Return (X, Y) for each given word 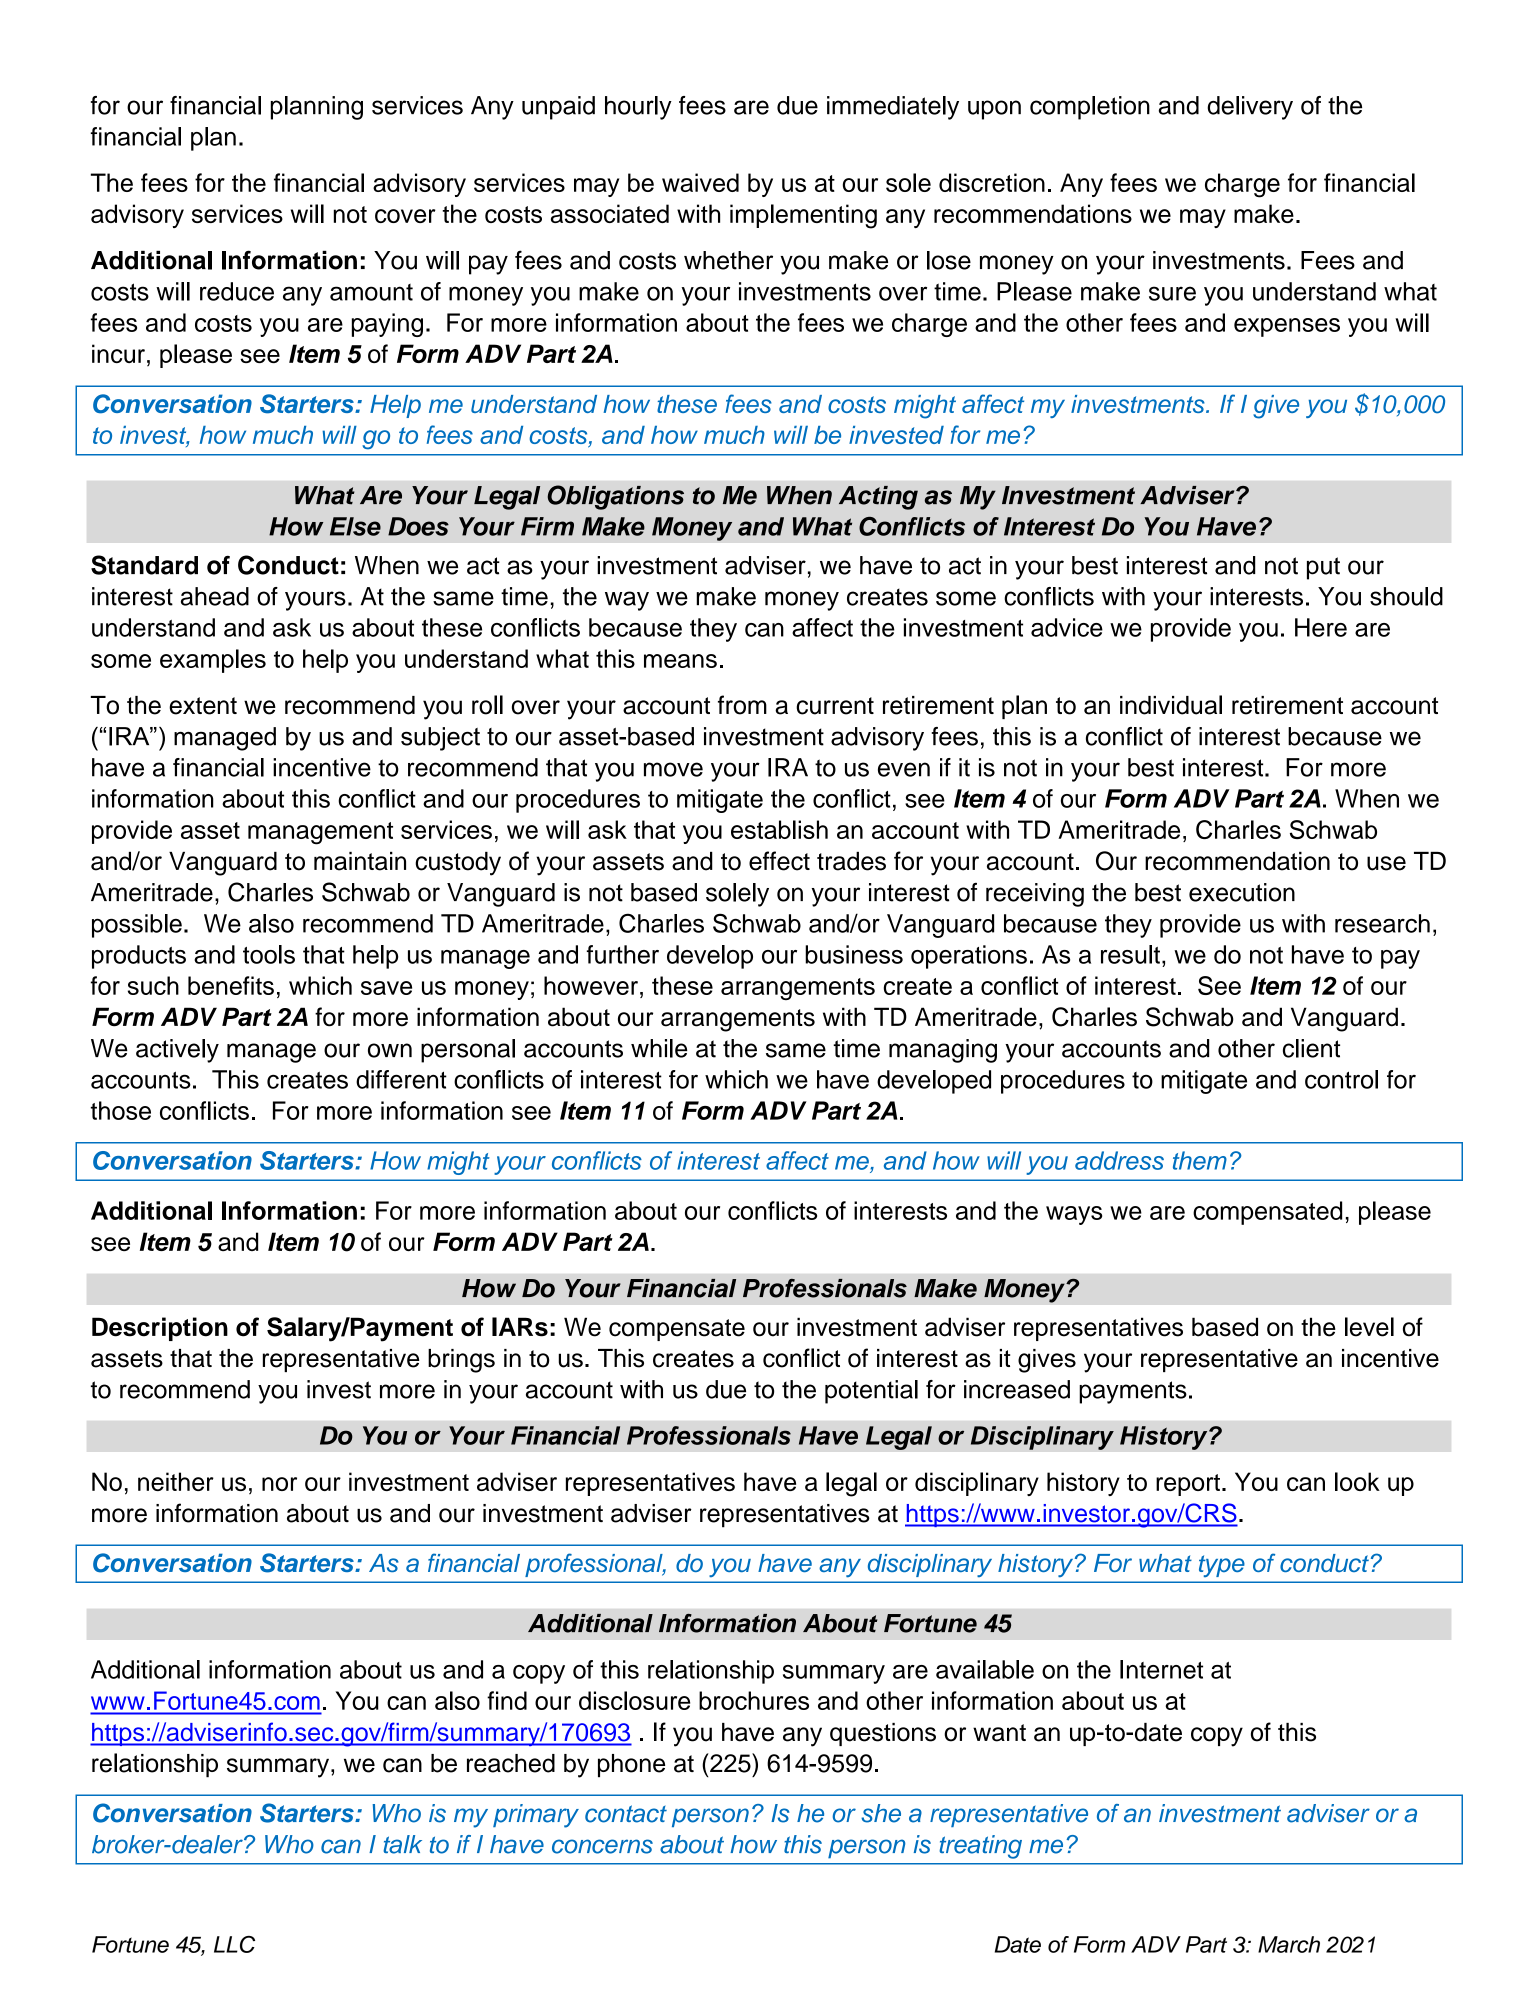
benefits (231, 985)
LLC (234, 1944)
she (881, 1813)
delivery (1250, 108)
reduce (237, 291)
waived (700, 182)
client (1311, 1048)
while (659, 1048)
